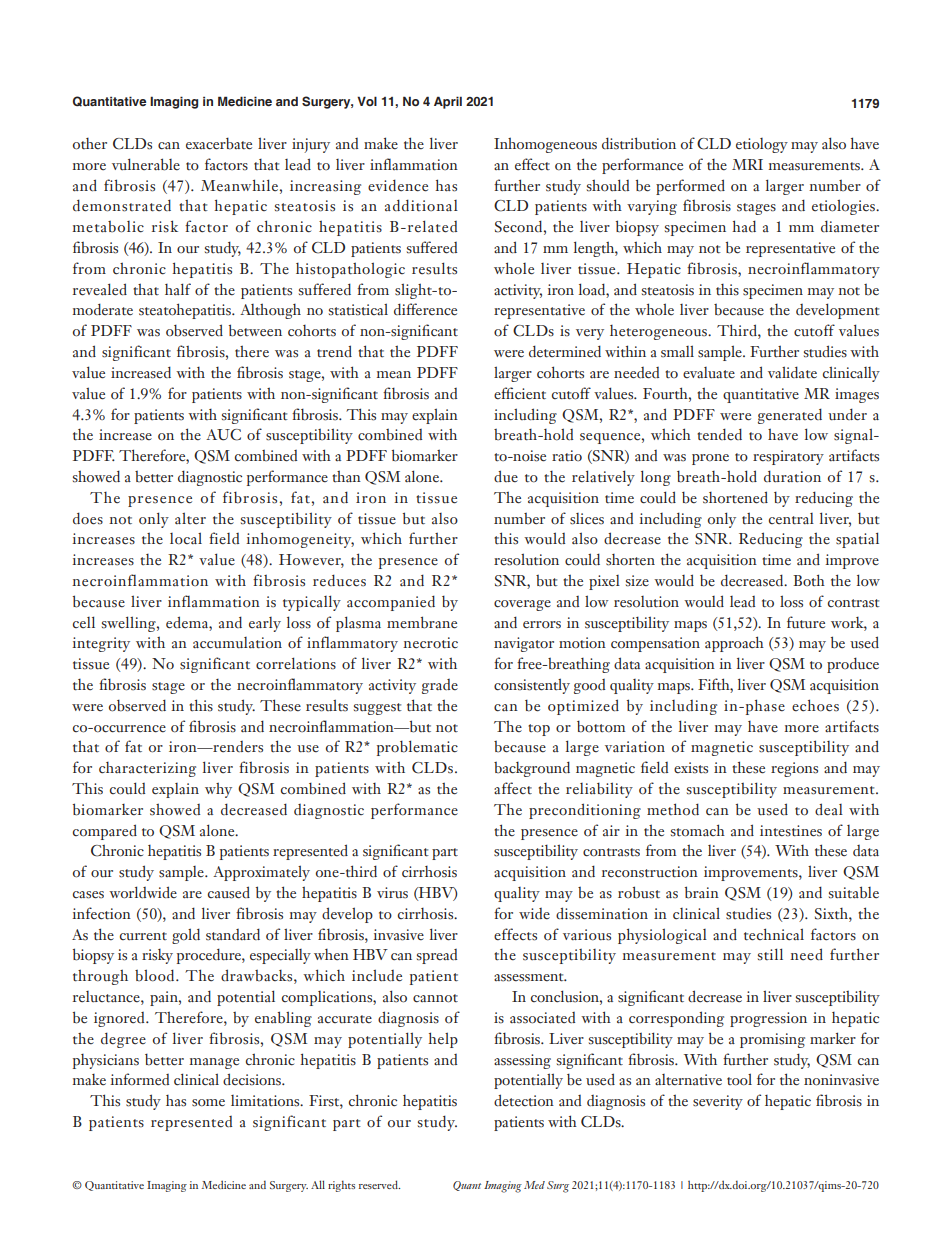 This screenshot has height=1247, width=952. I want to click on detection, so click(524, 1100).
